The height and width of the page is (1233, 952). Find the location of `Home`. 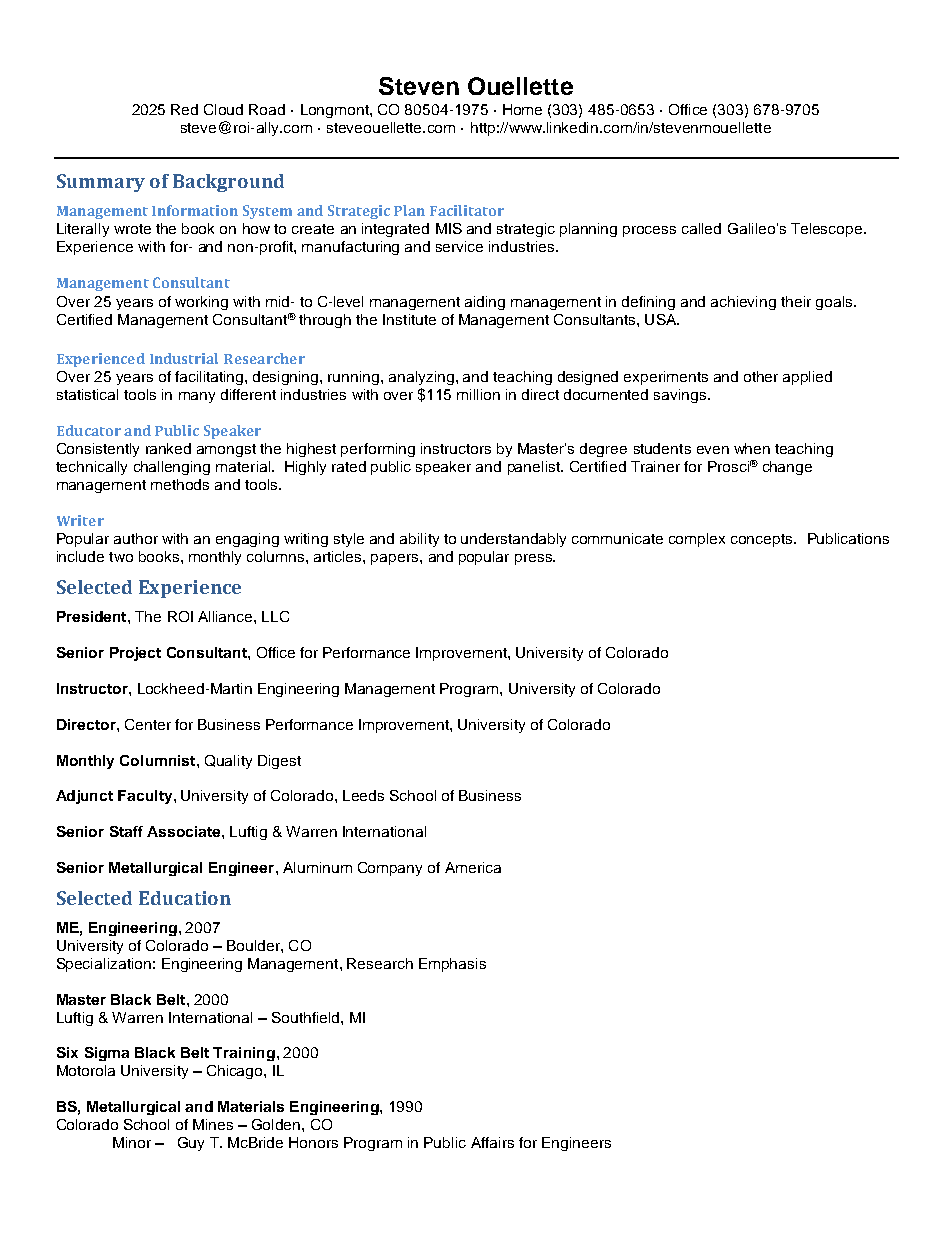

Home is located at coordinates (522, 109).
